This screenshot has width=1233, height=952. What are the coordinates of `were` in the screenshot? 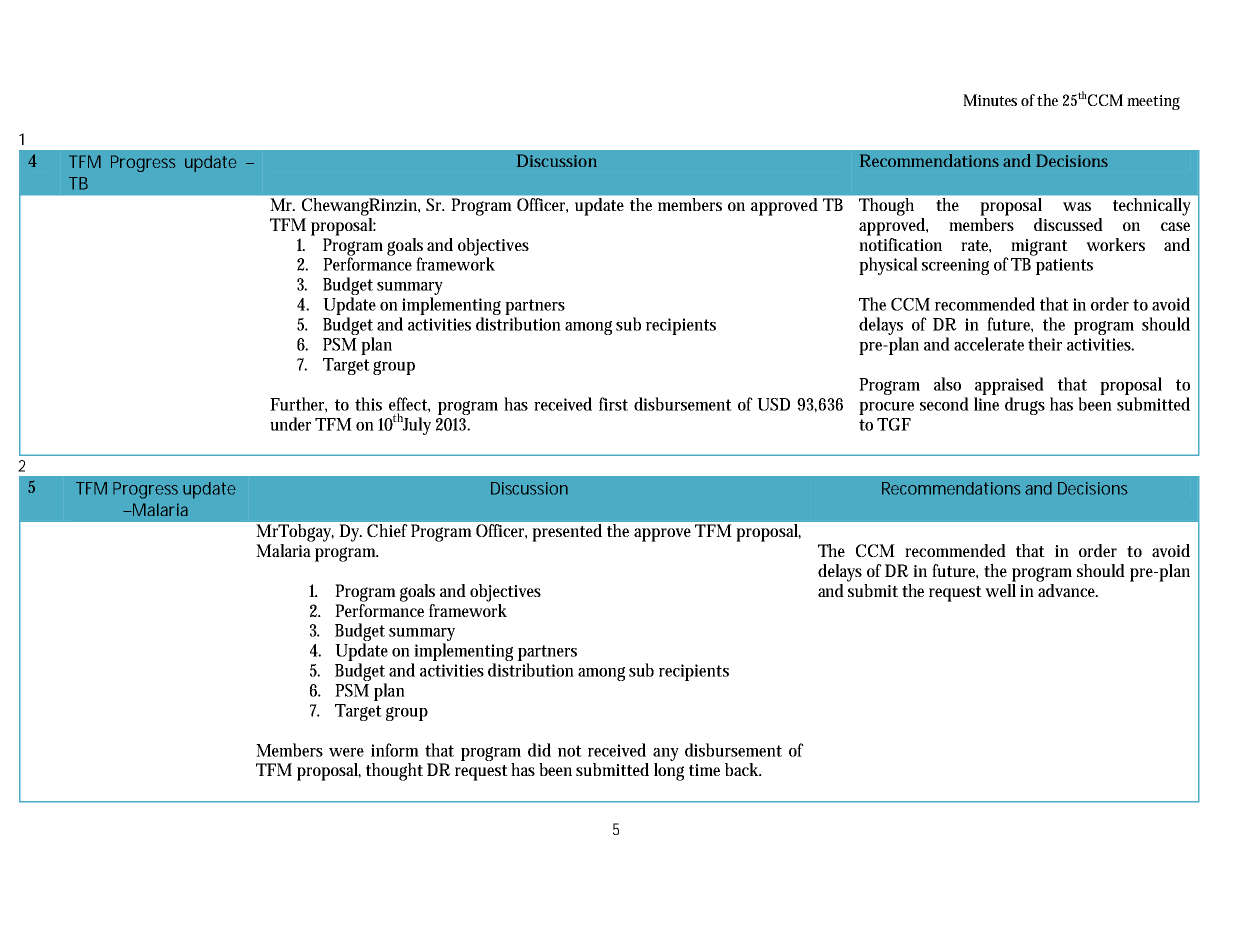 It's located at (346, 752).
